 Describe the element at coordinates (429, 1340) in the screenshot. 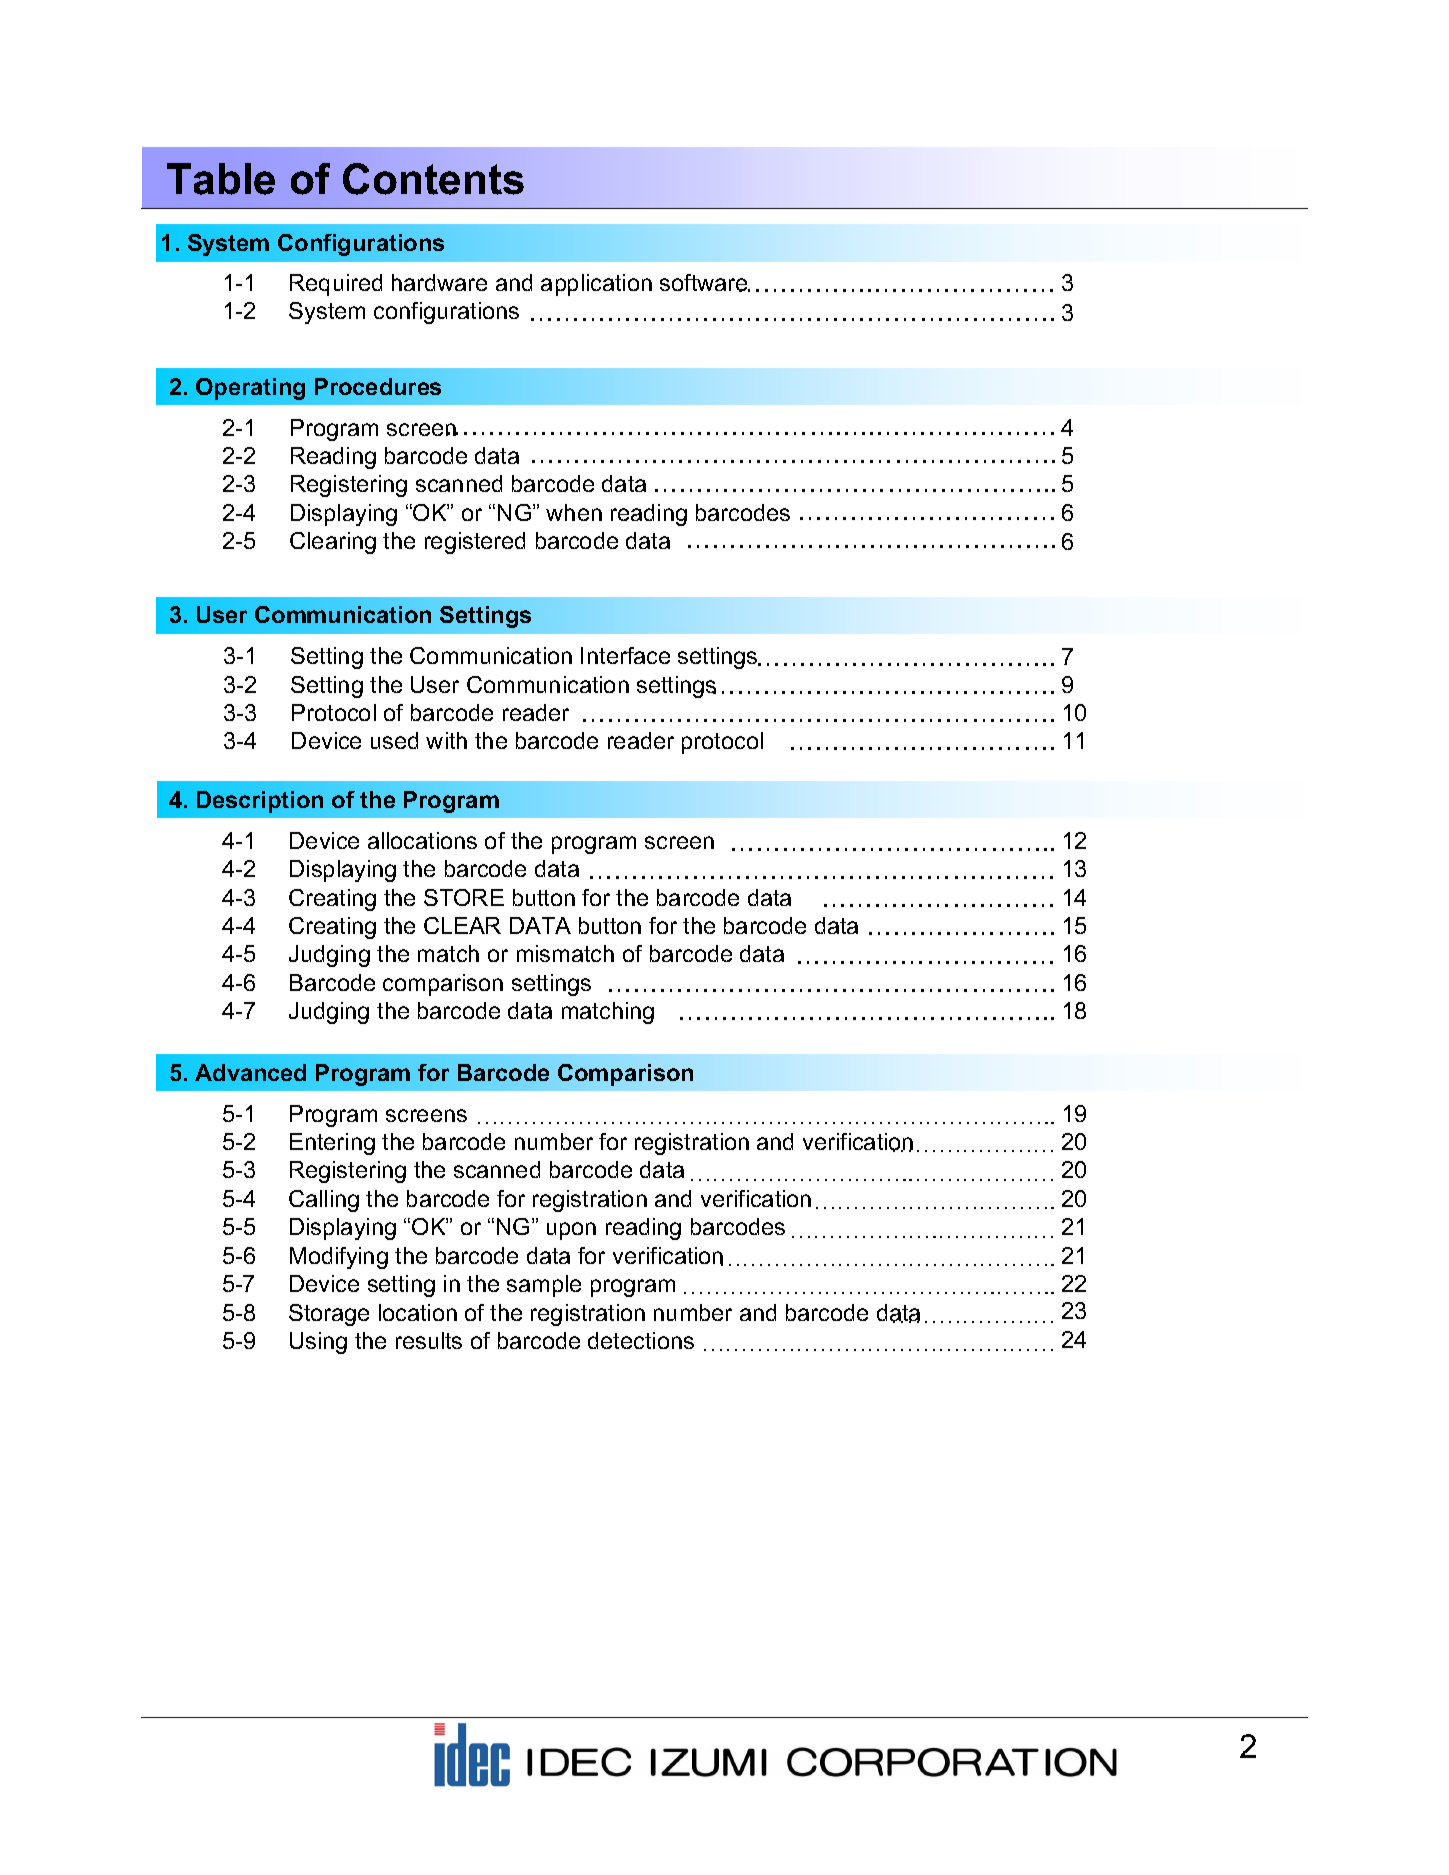

I see `results` at that location.
